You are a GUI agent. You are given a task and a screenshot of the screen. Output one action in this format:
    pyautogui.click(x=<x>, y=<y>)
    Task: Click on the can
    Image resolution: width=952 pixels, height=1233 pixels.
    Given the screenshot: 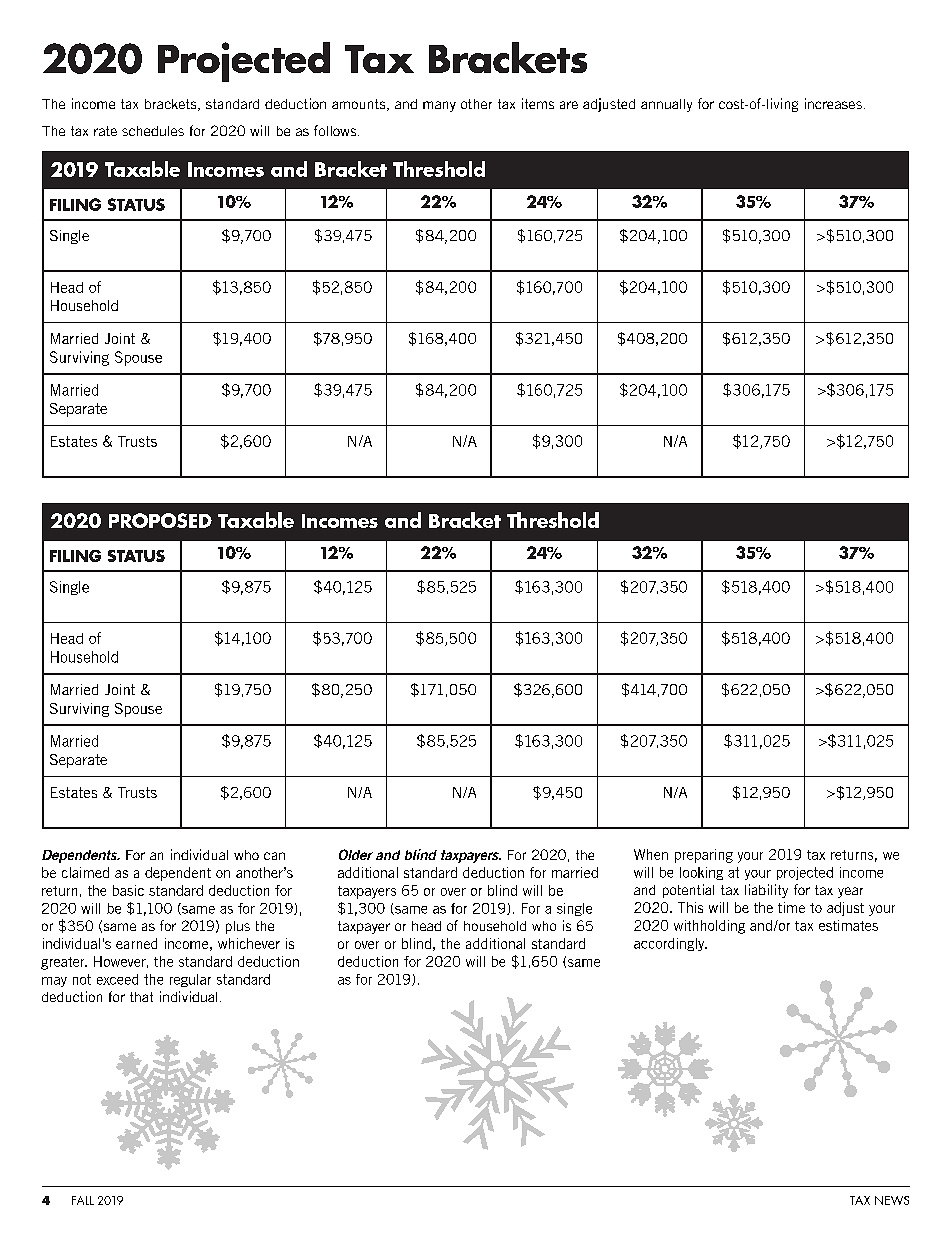 What is the action you would take?
    pyautogui.click(x=274, y=856)
